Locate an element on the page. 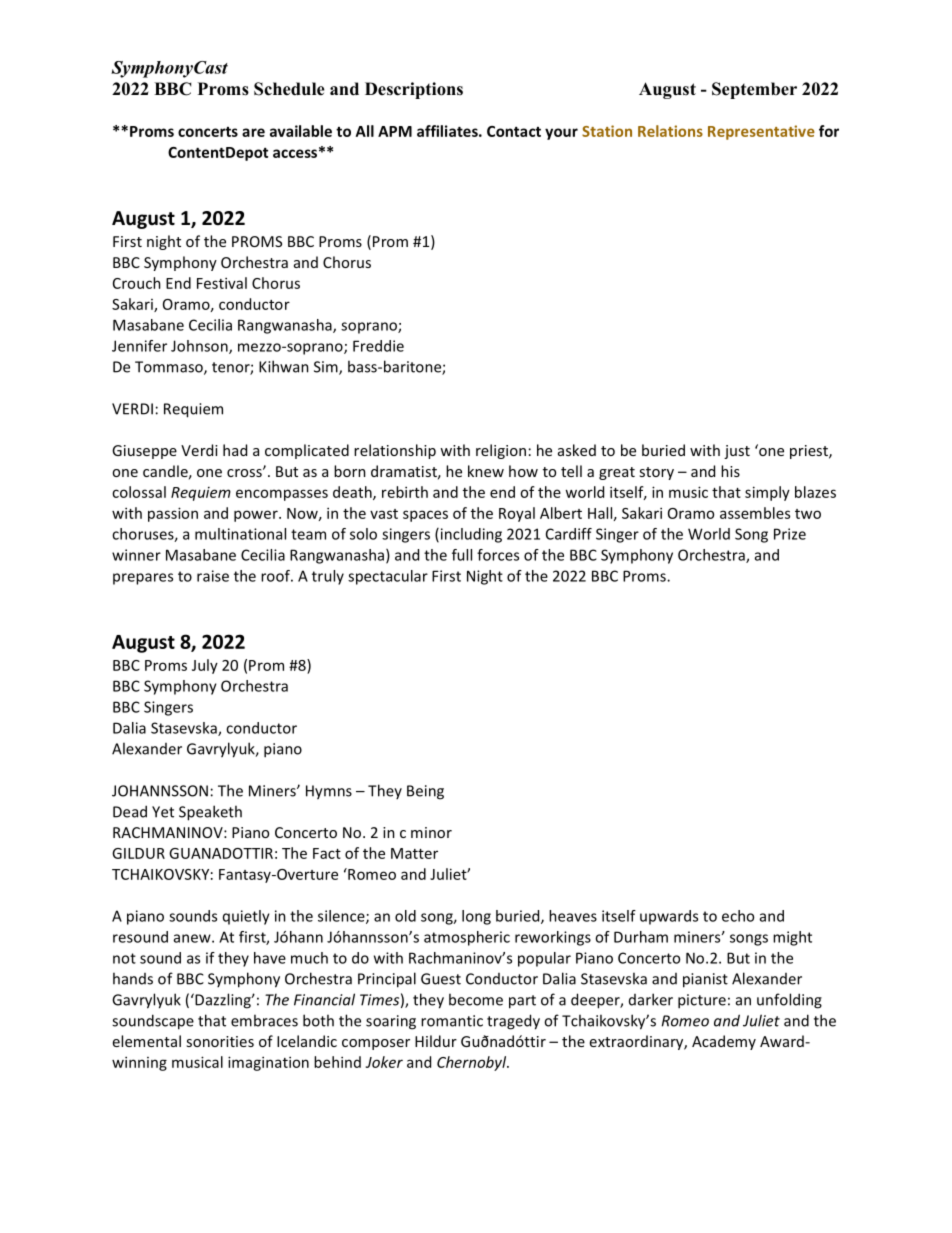 The image size is (952, 1233). Representative is located at coordinates (761, 132).
